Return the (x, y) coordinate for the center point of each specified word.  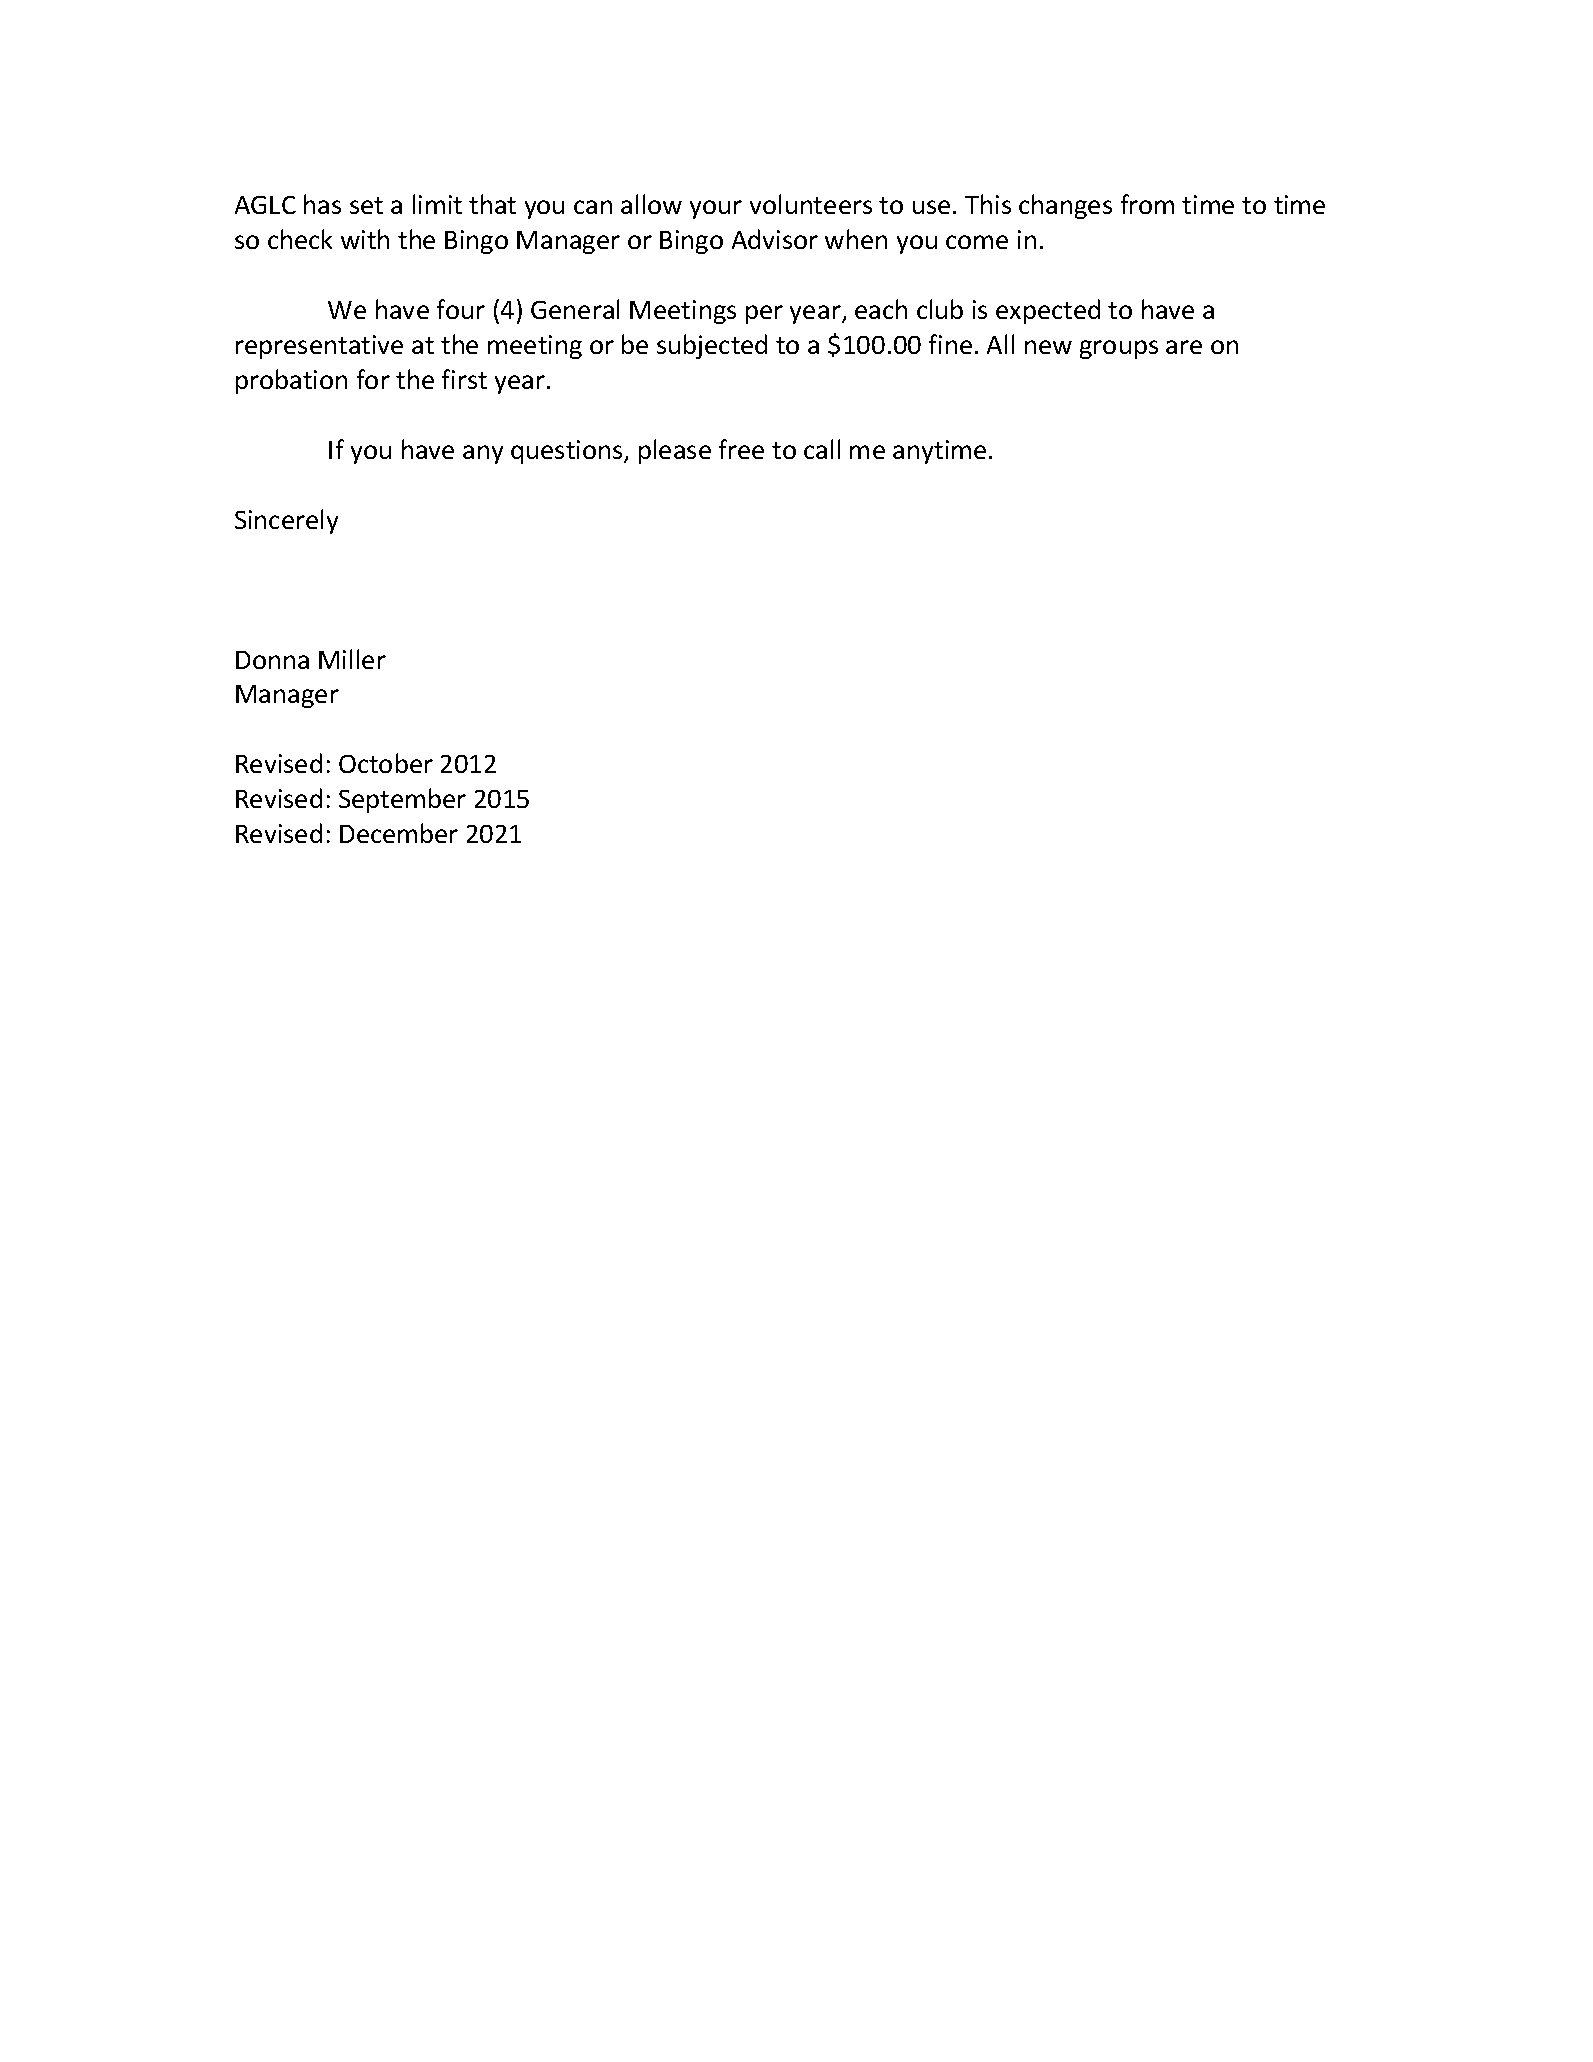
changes (1065, 206)
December (399, 833)
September (402, 800)
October (386, 763)
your (716, 209)
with (365, 239)
